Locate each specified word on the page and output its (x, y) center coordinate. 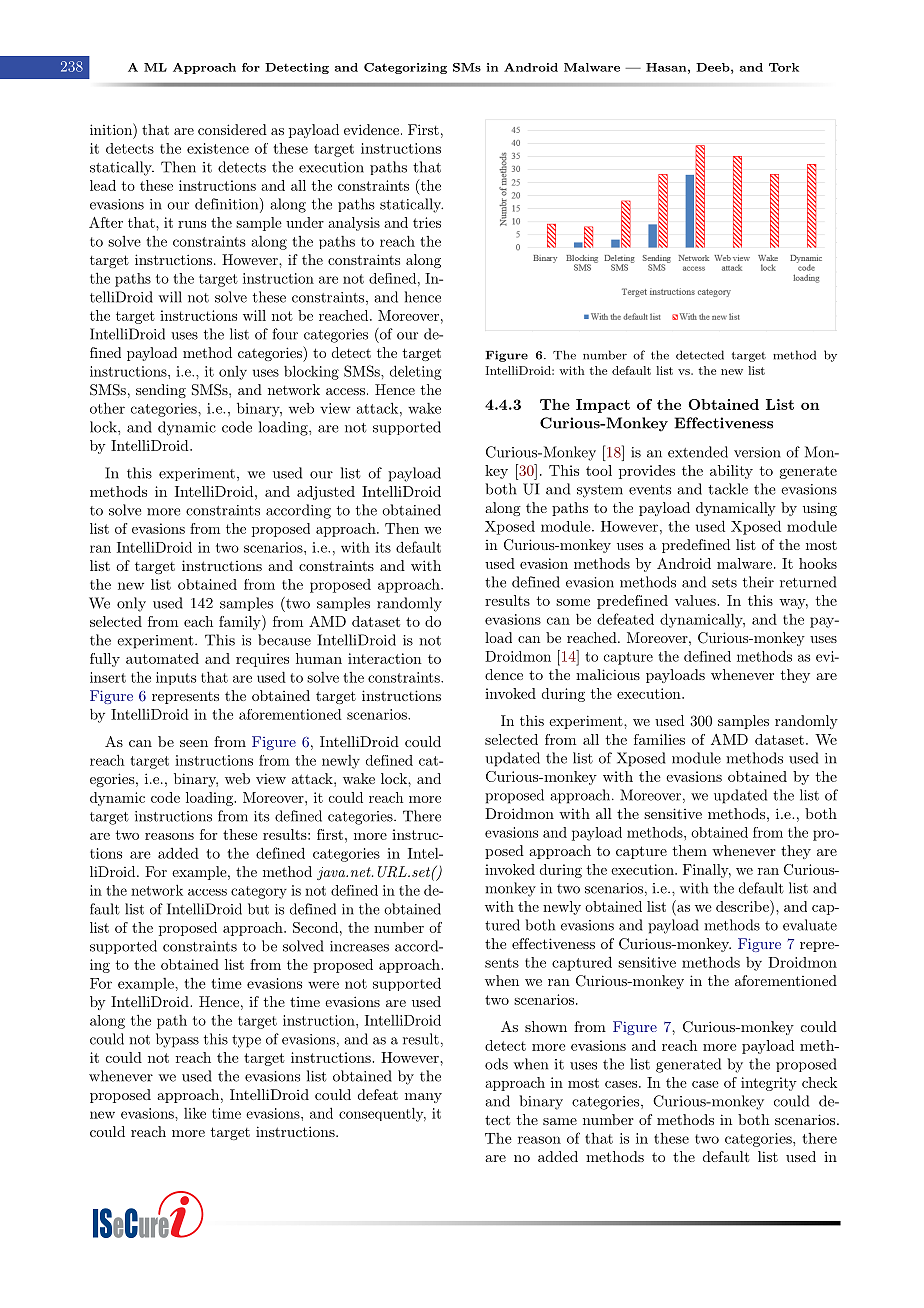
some (573, 602)
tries (427, 222)
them (690, 850)
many (423, 1098)
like (195, 1113)
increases (359, 946)
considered (232, 129)
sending (161, 391)
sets (724, 583)
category (259, 892)
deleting (415, 372)
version (757, 452)
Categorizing (405, 68)
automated (162, 658)
